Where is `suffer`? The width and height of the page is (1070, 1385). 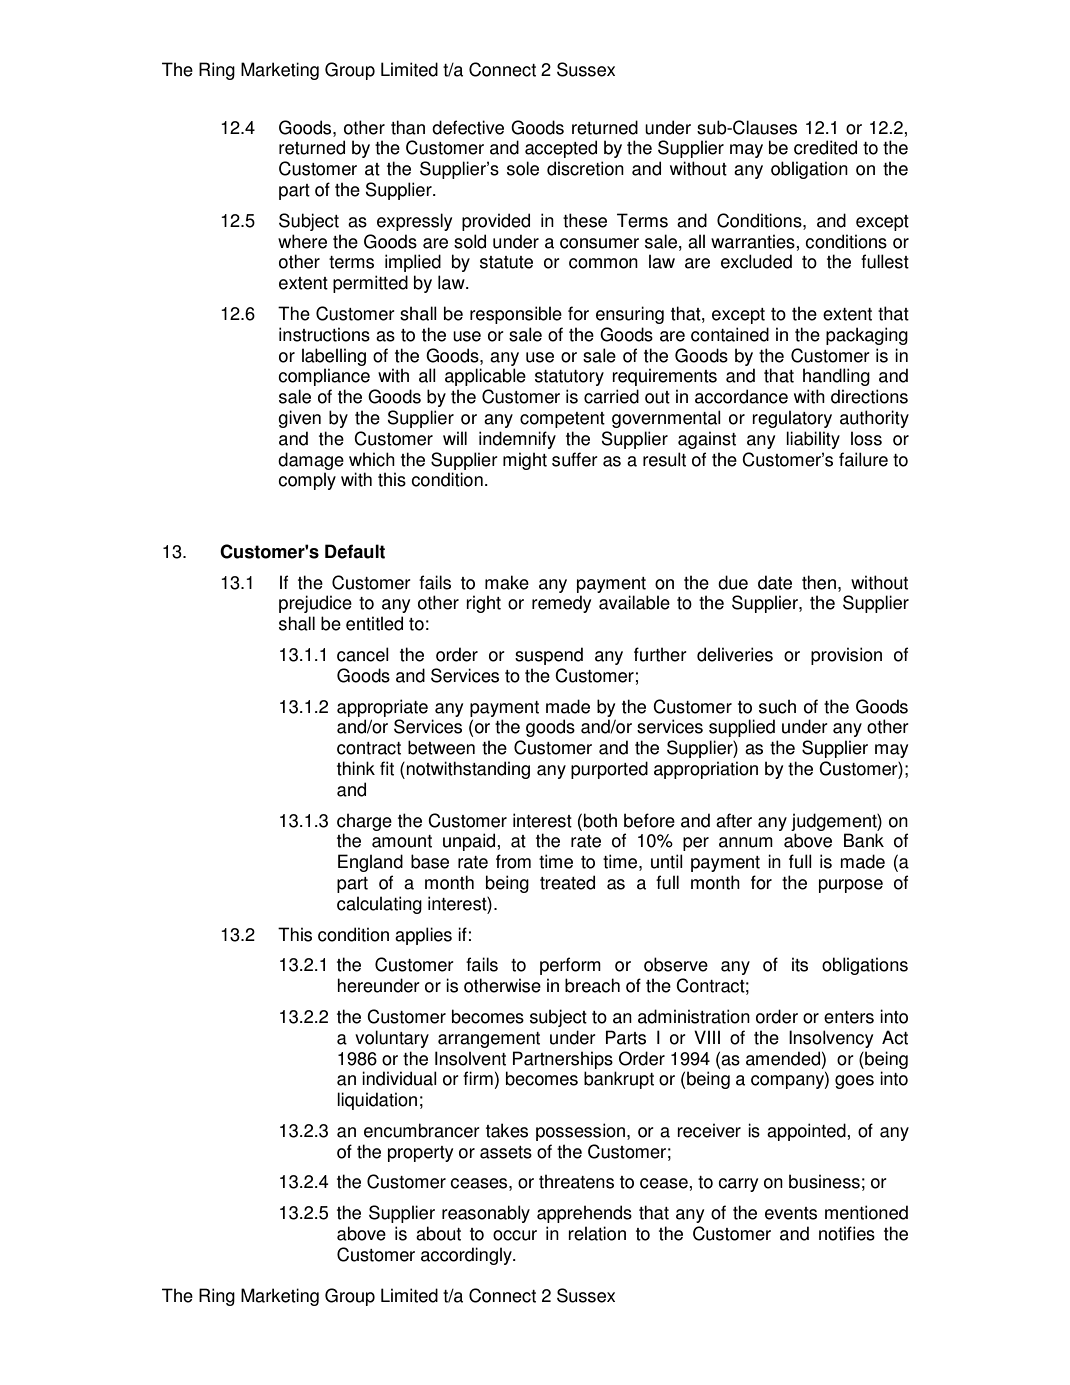 suffer is located at coordinates (575, 459).
